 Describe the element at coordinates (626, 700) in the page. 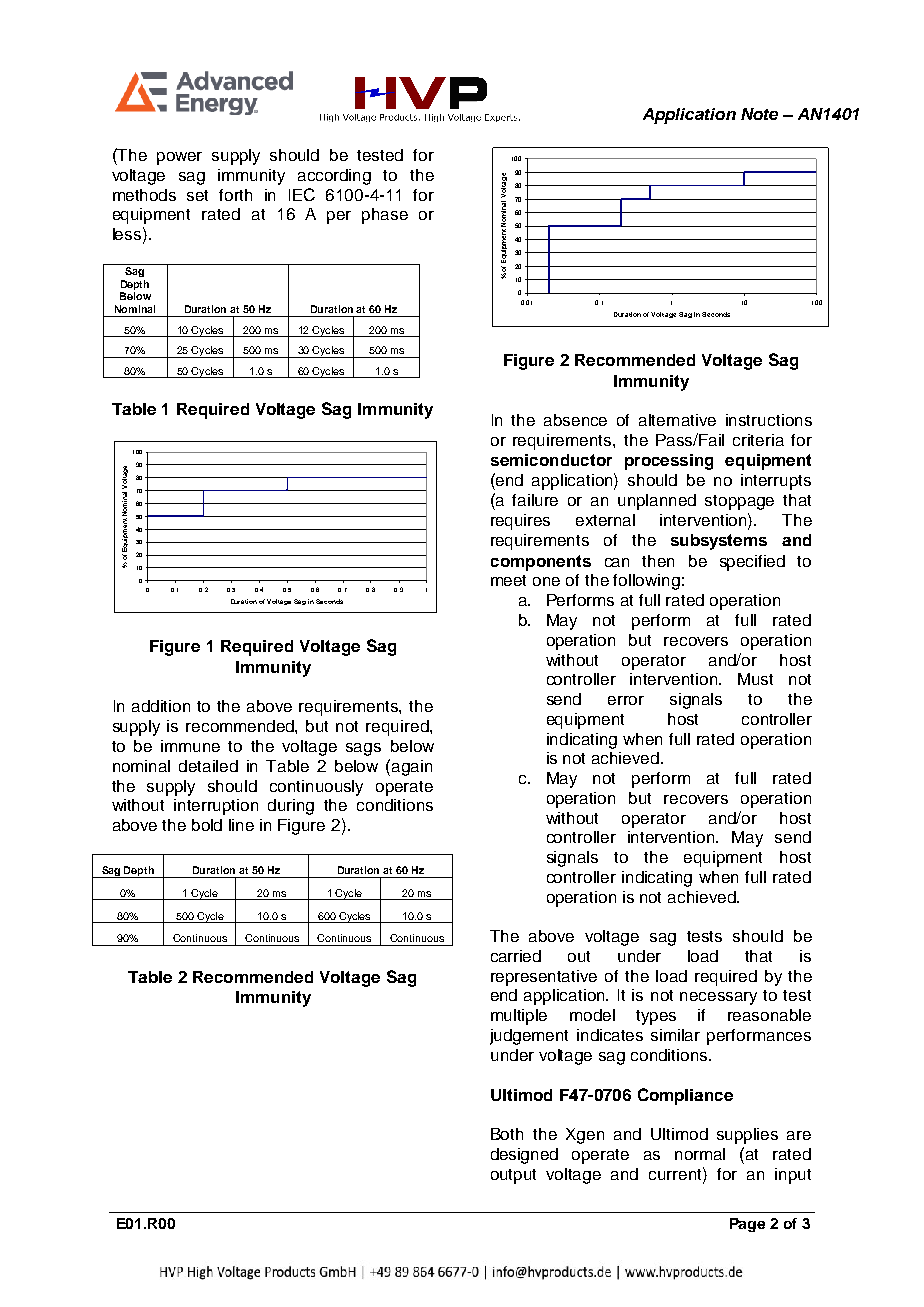

I see `error` at that location.
